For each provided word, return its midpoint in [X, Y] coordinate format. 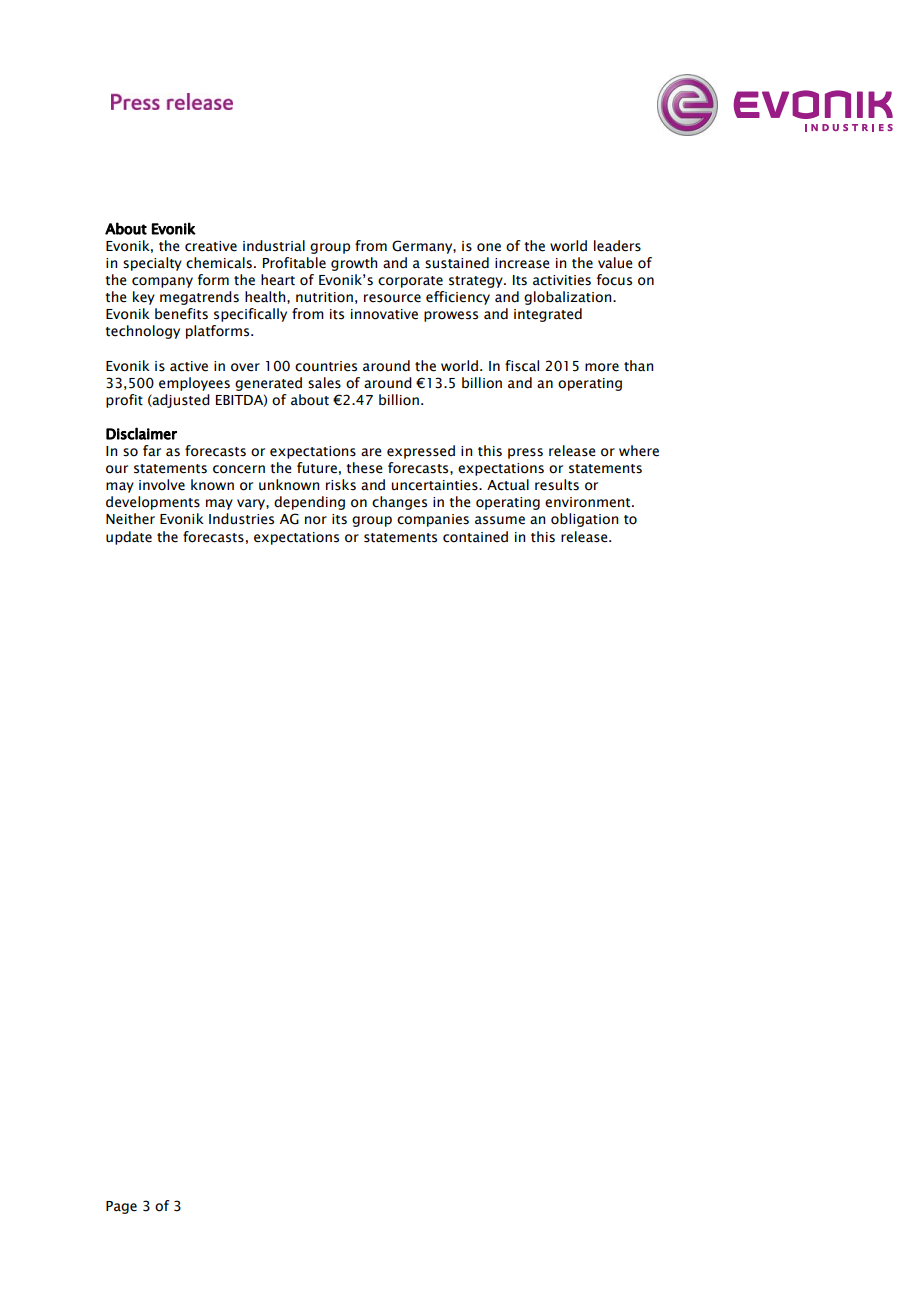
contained [475, 537]
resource [392, 298]
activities [562, 280]
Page [121, 1207]
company [162, 282]
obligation [584, 520]
